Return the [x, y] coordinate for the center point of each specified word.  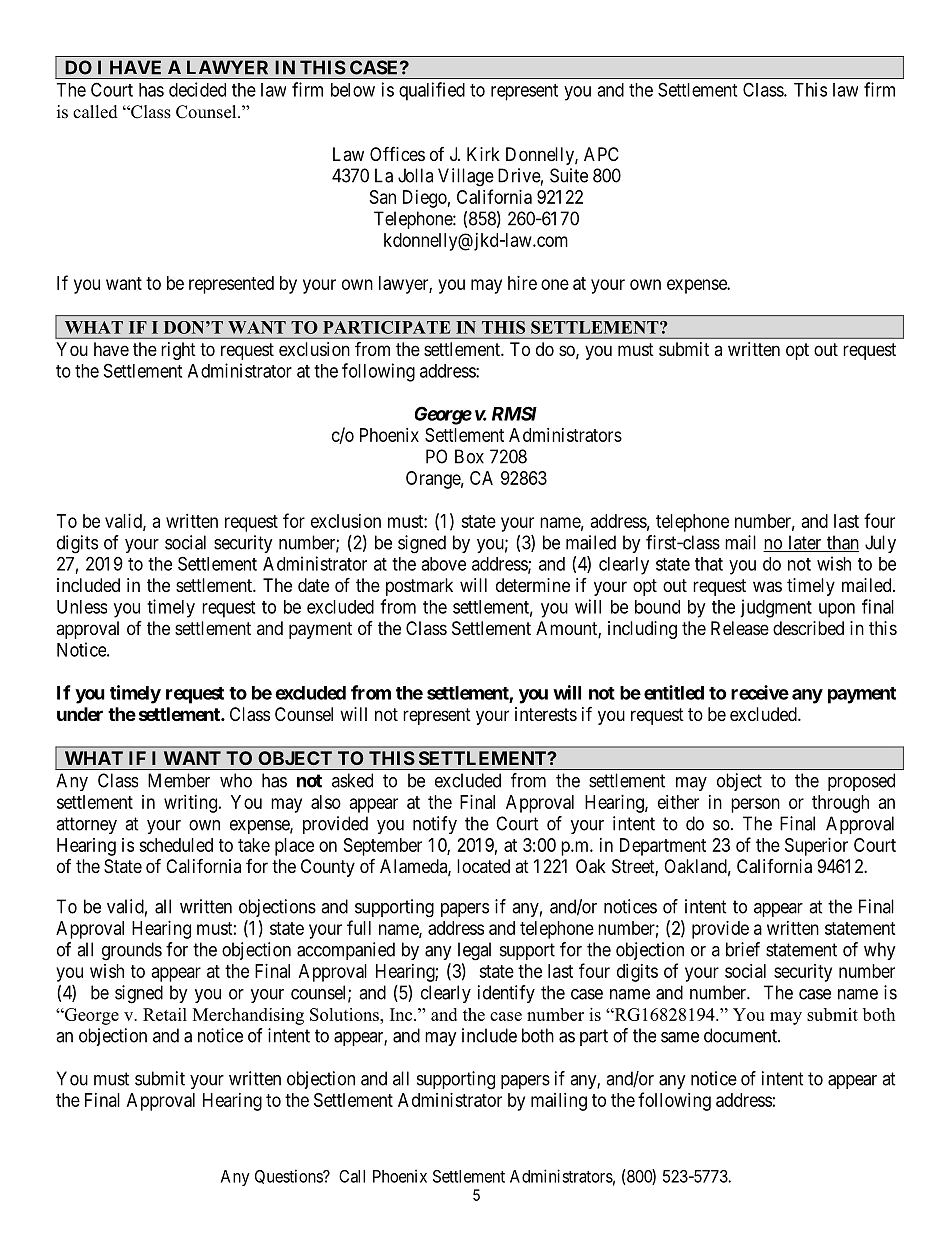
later [805, 543]
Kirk [483, 154]
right [178, 351]
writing [190, 804]
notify [435, 825]
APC [601, 154]
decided [197, 89]
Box [469, 456]
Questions [289, 1176]
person [755, 805]
